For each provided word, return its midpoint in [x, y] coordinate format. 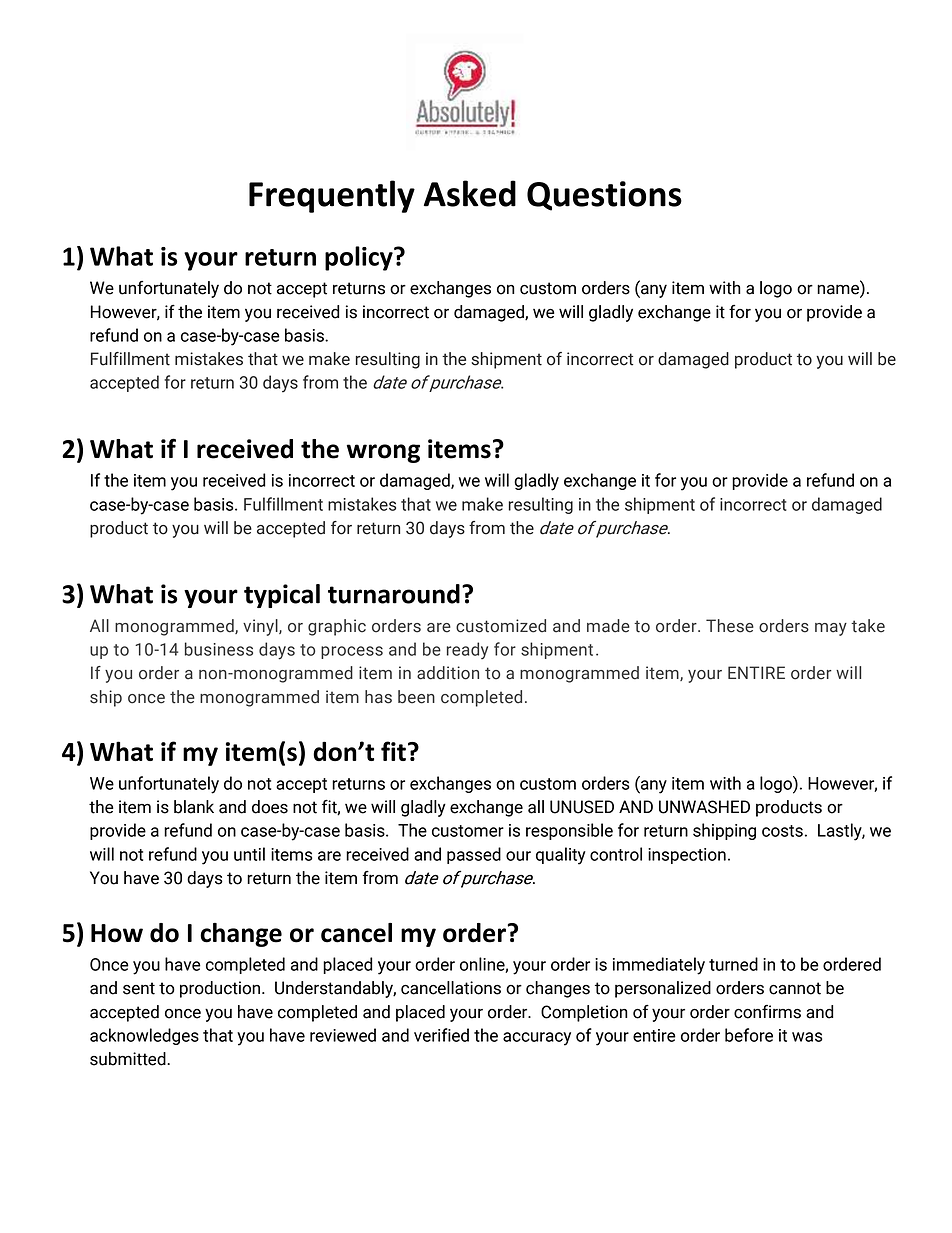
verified [441, 1035]
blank [194, 807]
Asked [470, 193]
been [416, 697]
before [749, 1035]
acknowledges [144, 1036]
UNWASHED [704, 807]
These [730, 626]
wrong [383, 453]
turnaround [394, 594]
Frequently [332, 196]
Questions [604, 196]
